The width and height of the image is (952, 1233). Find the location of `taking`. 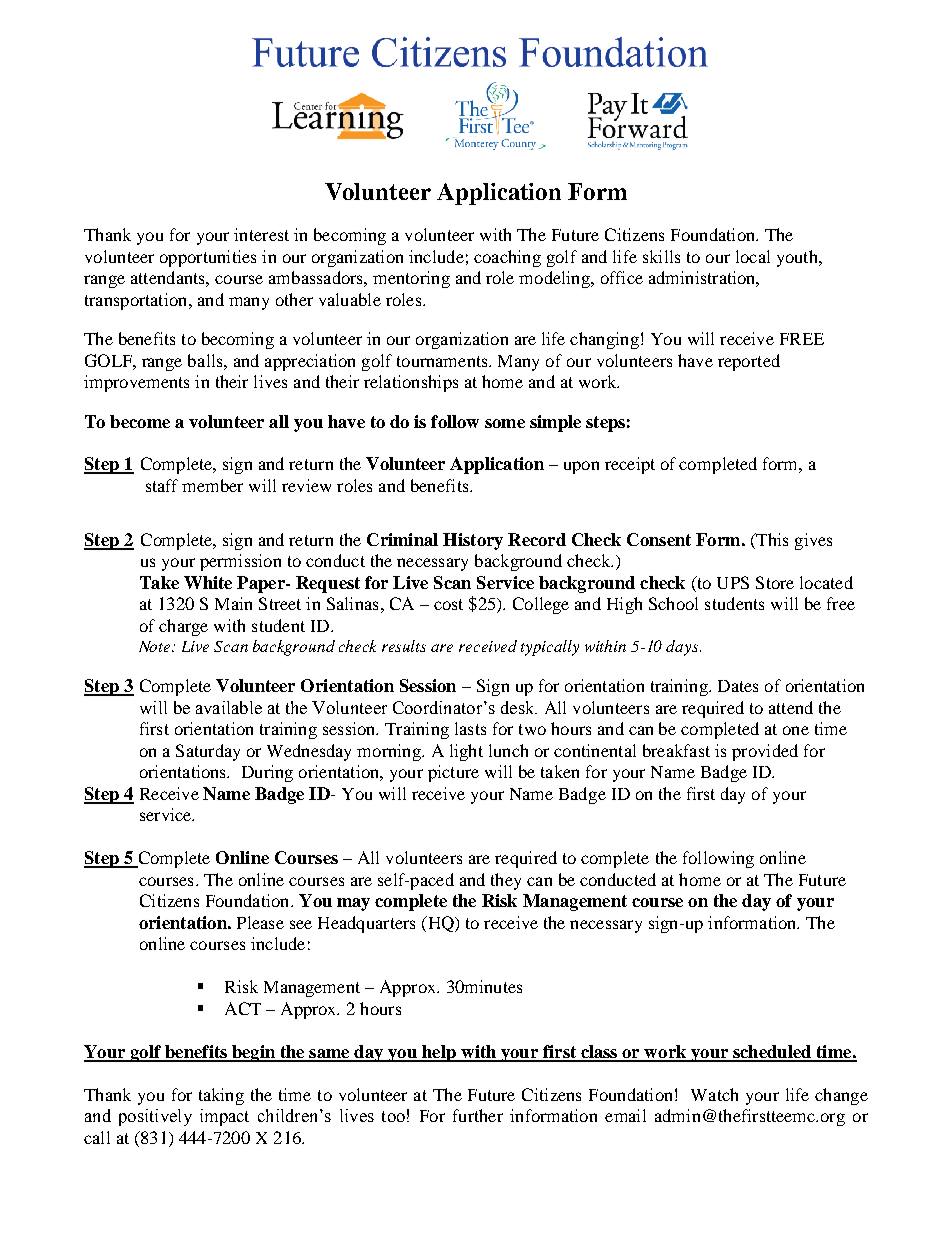

taking is located at coordinates (221, 1096).
